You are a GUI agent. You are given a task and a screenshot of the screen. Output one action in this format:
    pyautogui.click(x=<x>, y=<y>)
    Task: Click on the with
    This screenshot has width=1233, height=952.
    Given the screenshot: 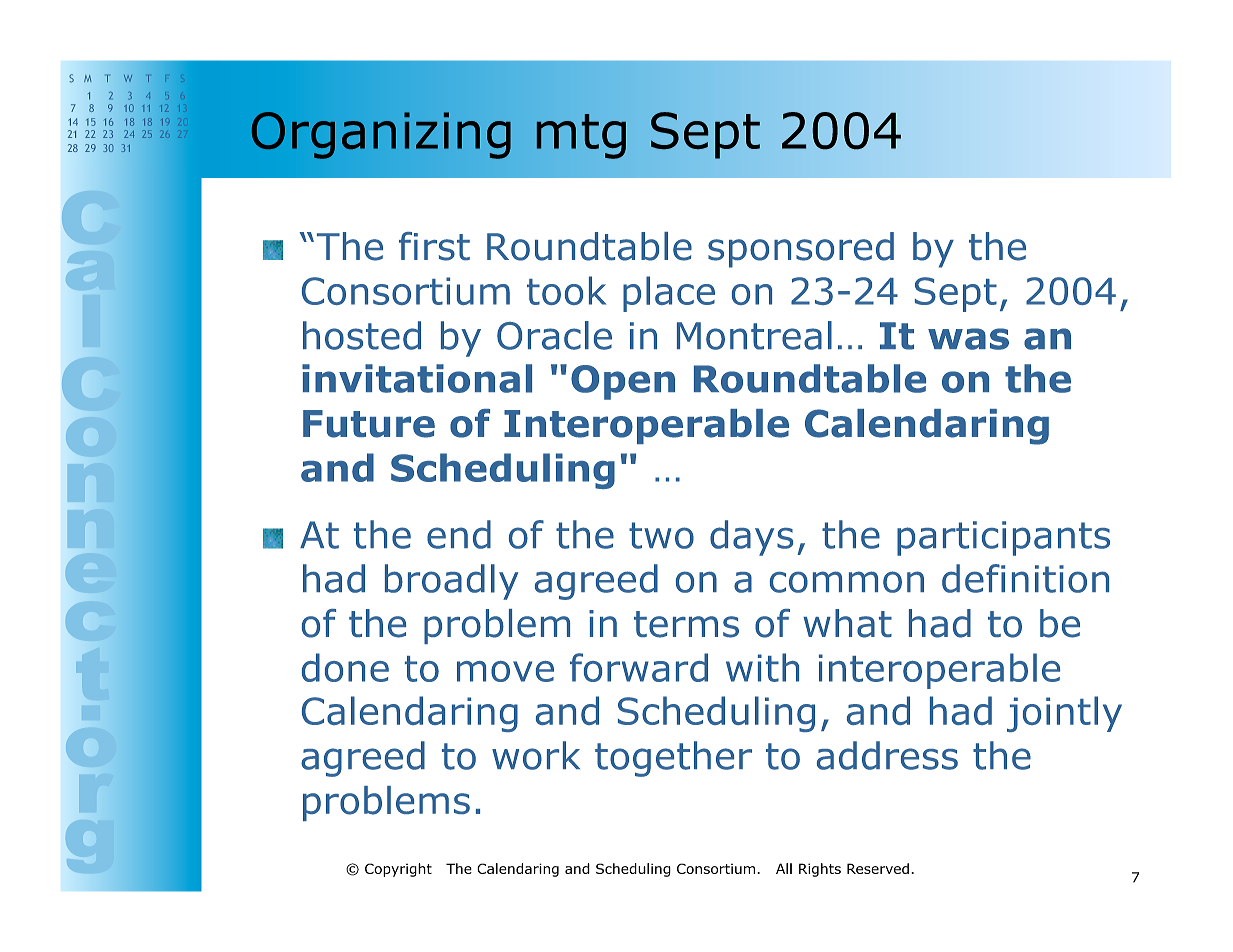 What is the action you would take?
    pyautogui.click(x=762, y=667)
